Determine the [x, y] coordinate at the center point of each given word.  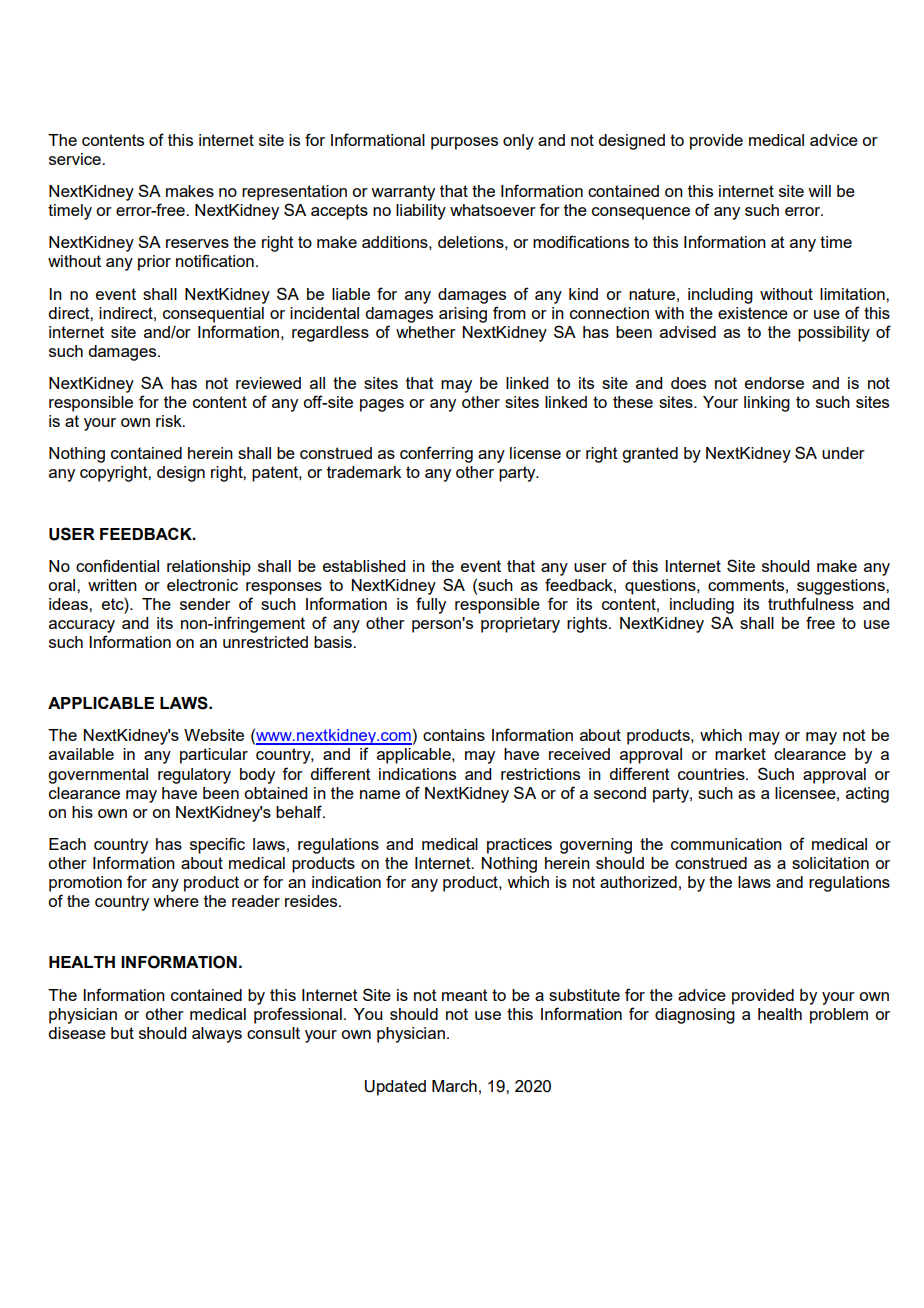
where [176, 901]
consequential [213, 315]
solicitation [830, 863]
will [819, 191]
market [740, 754]
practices [519, 846]
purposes [464, 143]
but [122, 1033]
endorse [774, 383]
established [364, 566]
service [76, 159]
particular [214, 756]
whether [426, 332]
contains [454, 735]
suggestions [842, 587]
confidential [117, 565]
